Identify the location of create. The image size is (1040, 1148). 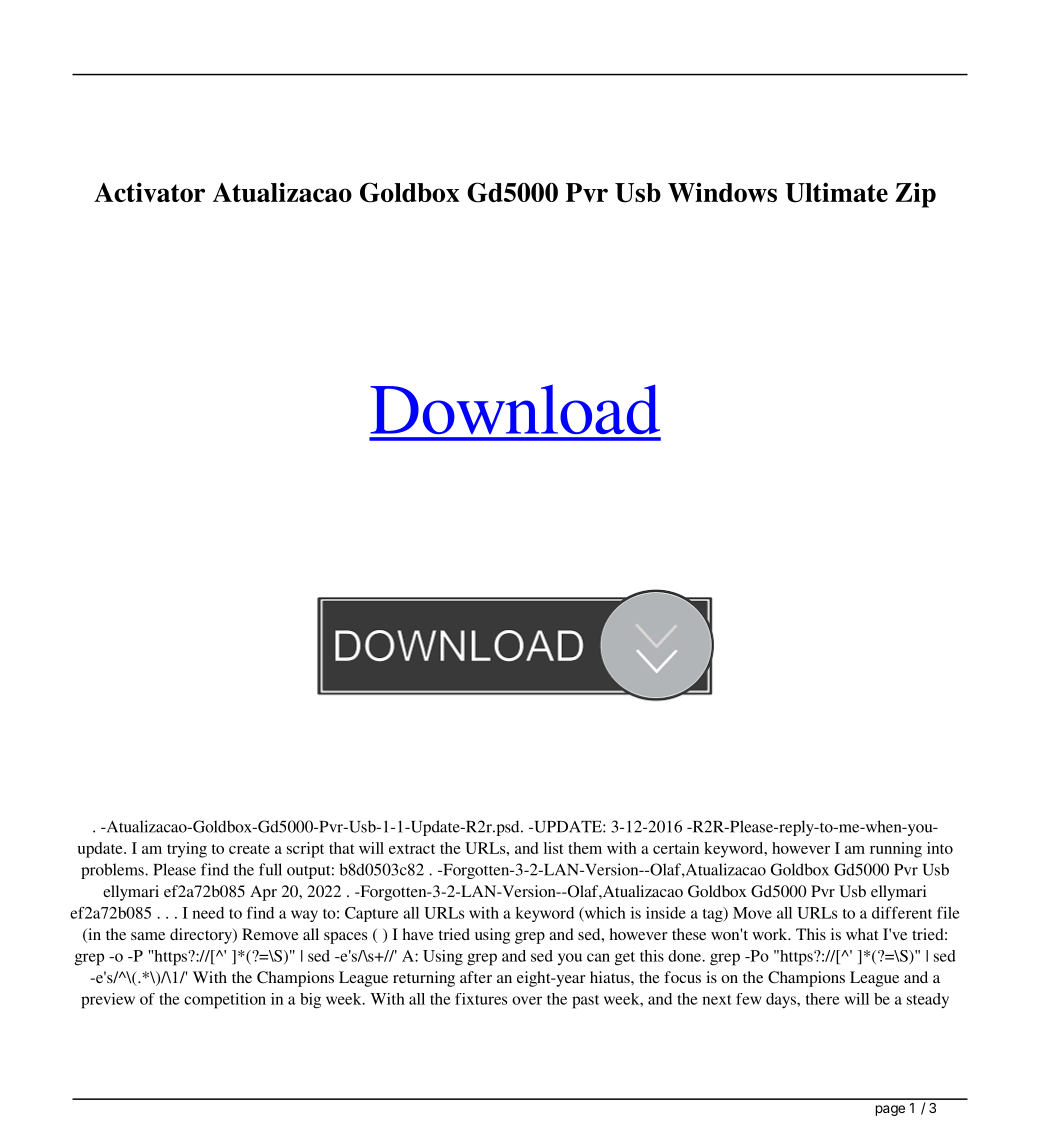
(249, 849).
